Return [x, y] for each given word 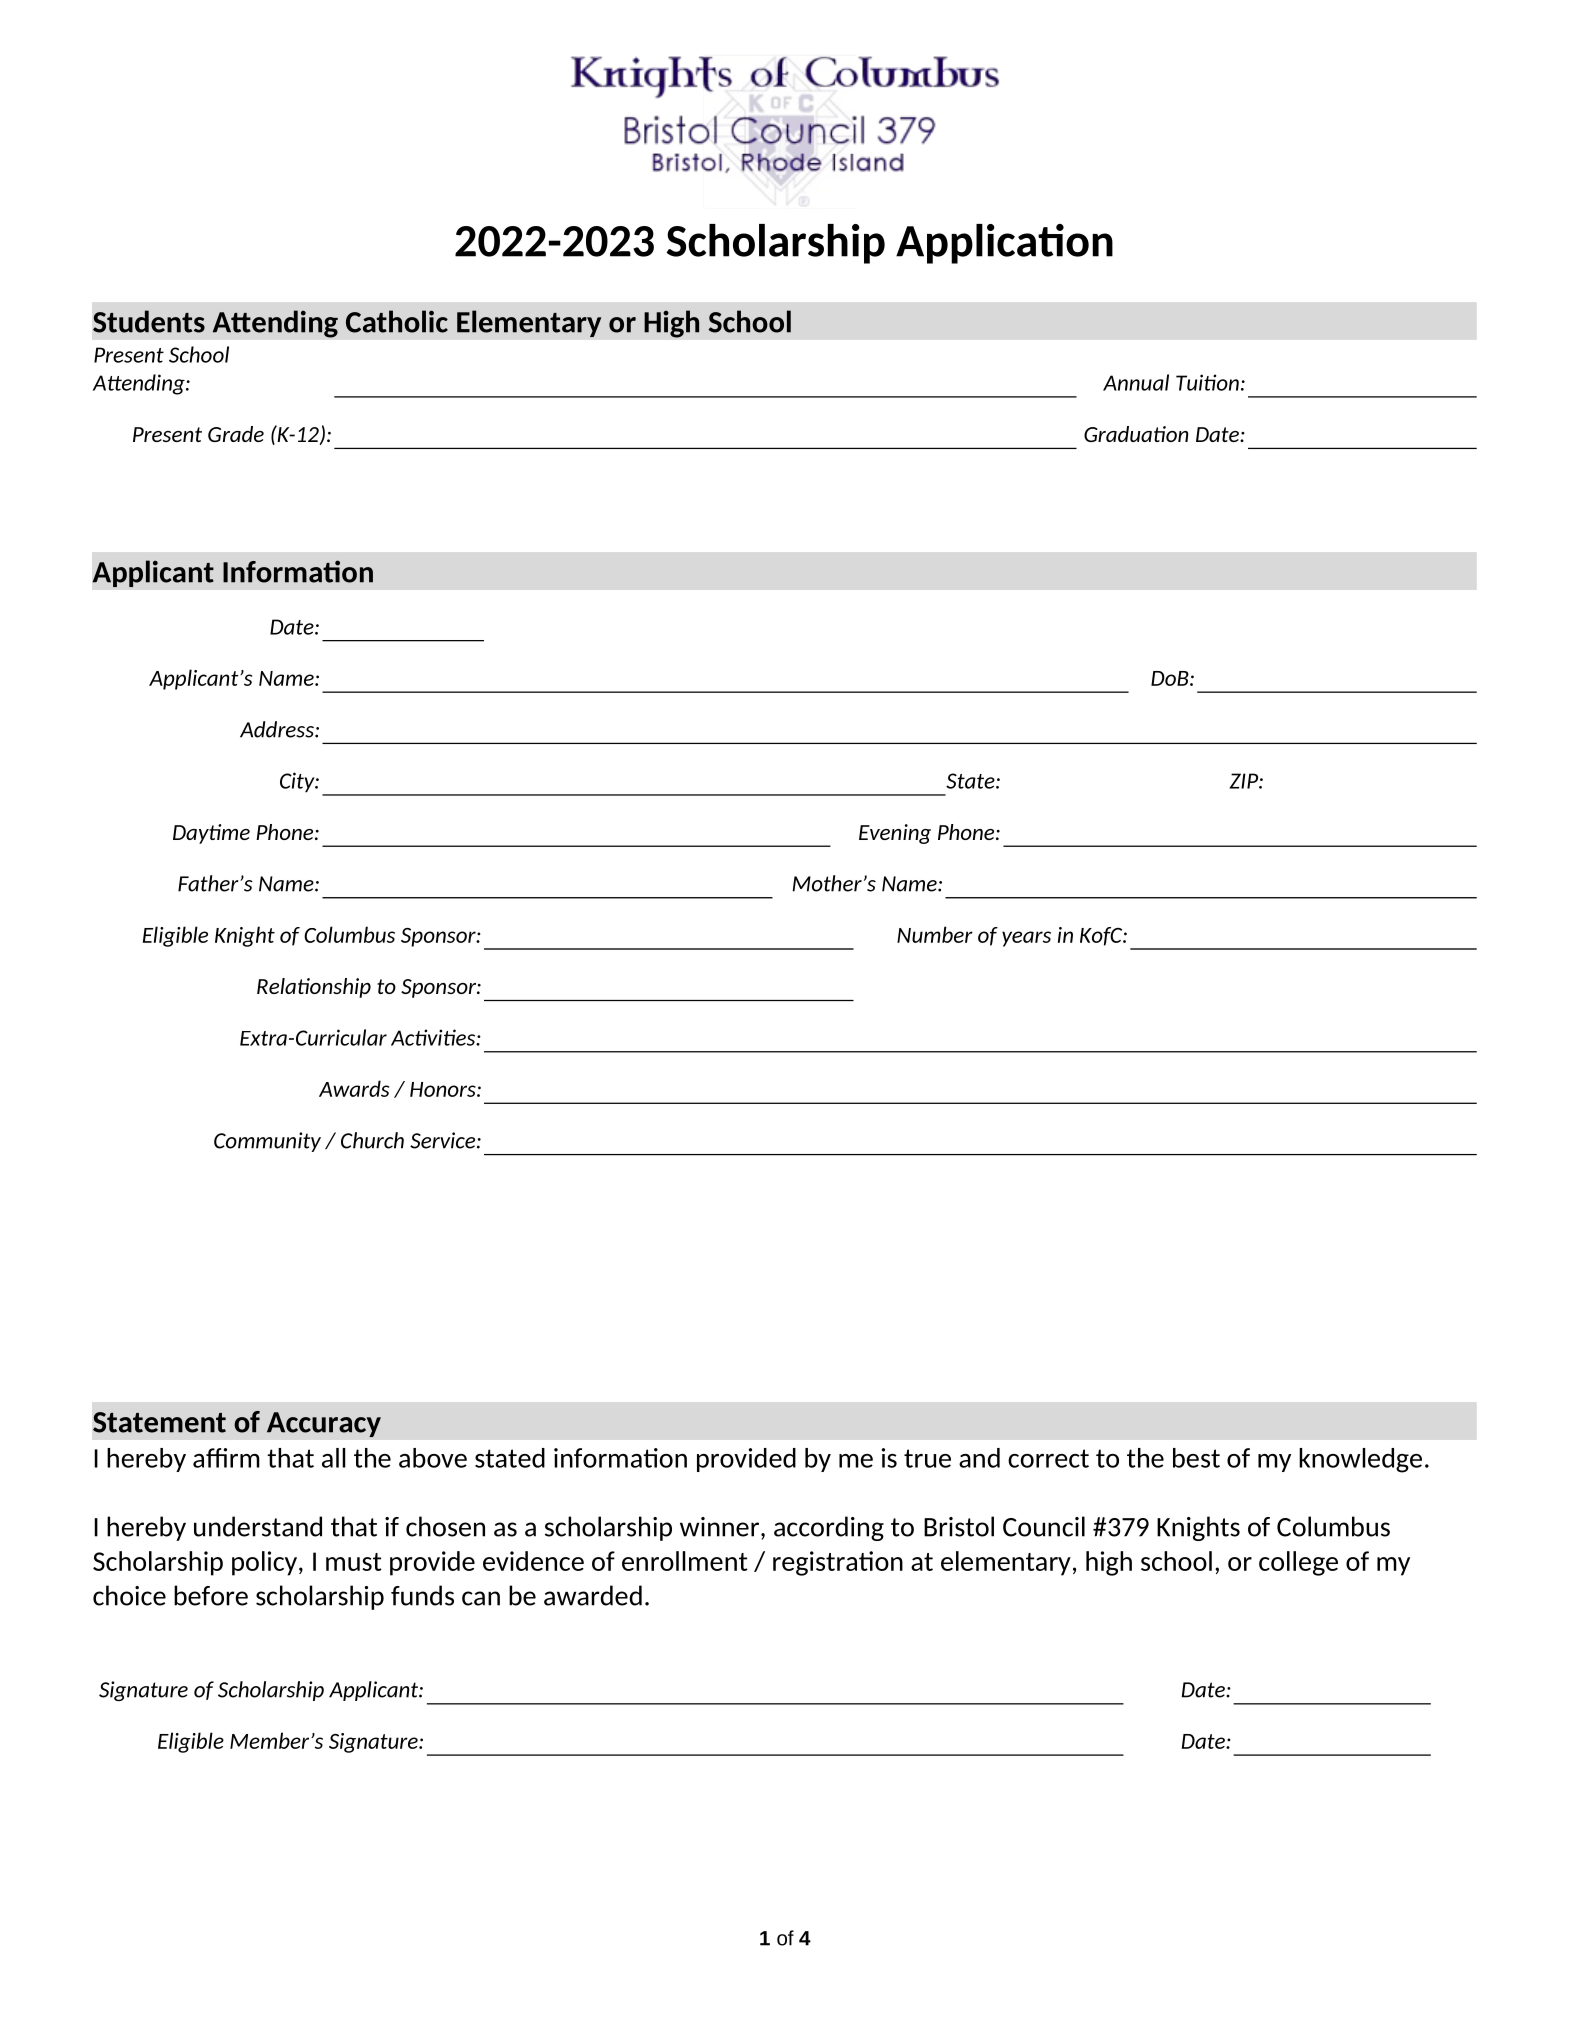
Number [935, 934]
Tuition [1207, 382]
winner [719, 1527]
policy [266, 1563]
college [1298, 1563]
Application [1004, 244]
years [1026, 939]
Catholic [397, 321]
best [1196, 1458]
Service [444, 1140]
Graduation [1136, 434]
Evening [895, 834]
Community [267, 1142]
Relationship [314, 988]
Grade [236, 434]
